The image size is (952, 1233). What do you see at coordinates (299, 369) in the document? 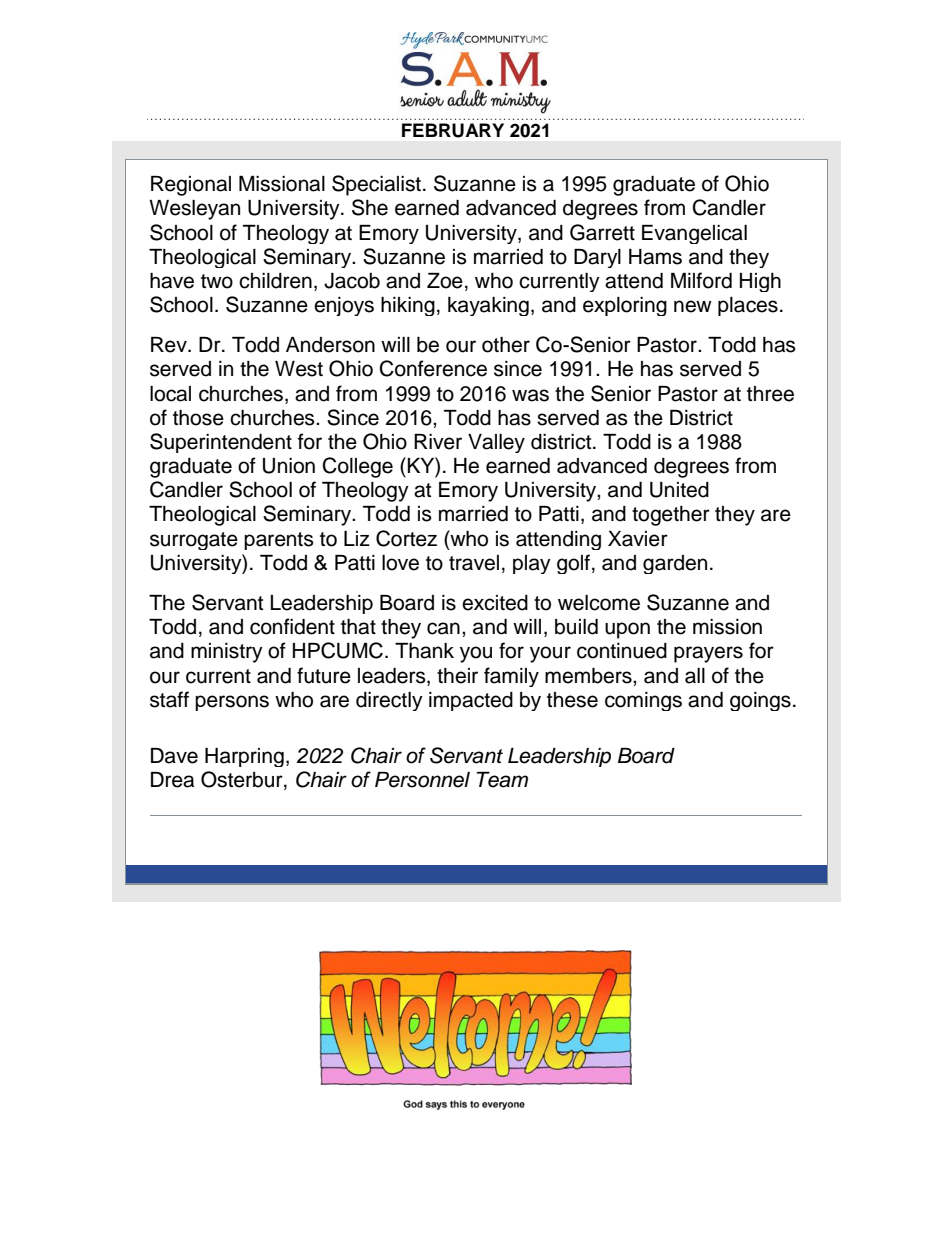
I see `West` at bounding box center [299, 369].
